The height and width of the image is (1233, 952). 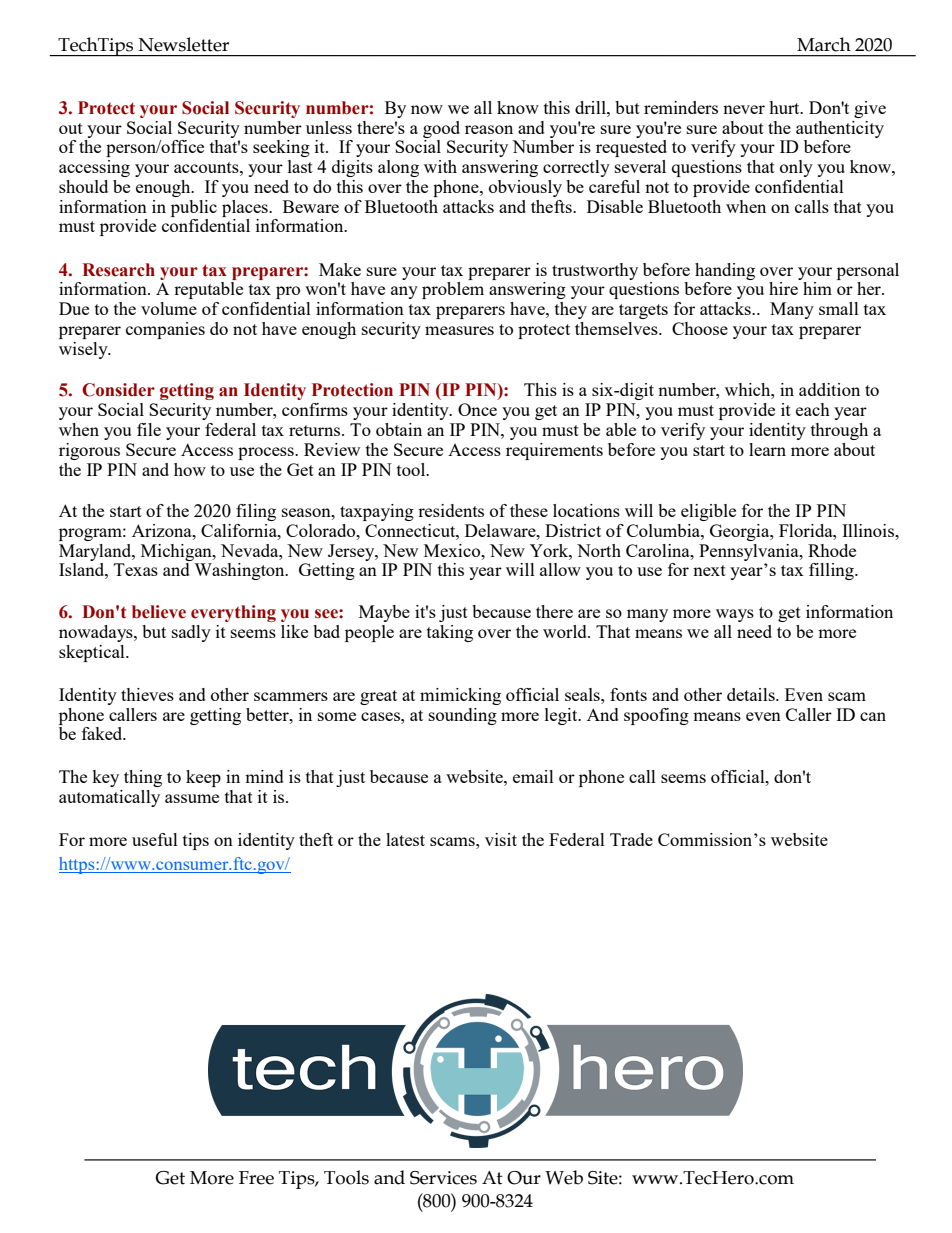 I want to click on ways, so click(x=735, y=615).
